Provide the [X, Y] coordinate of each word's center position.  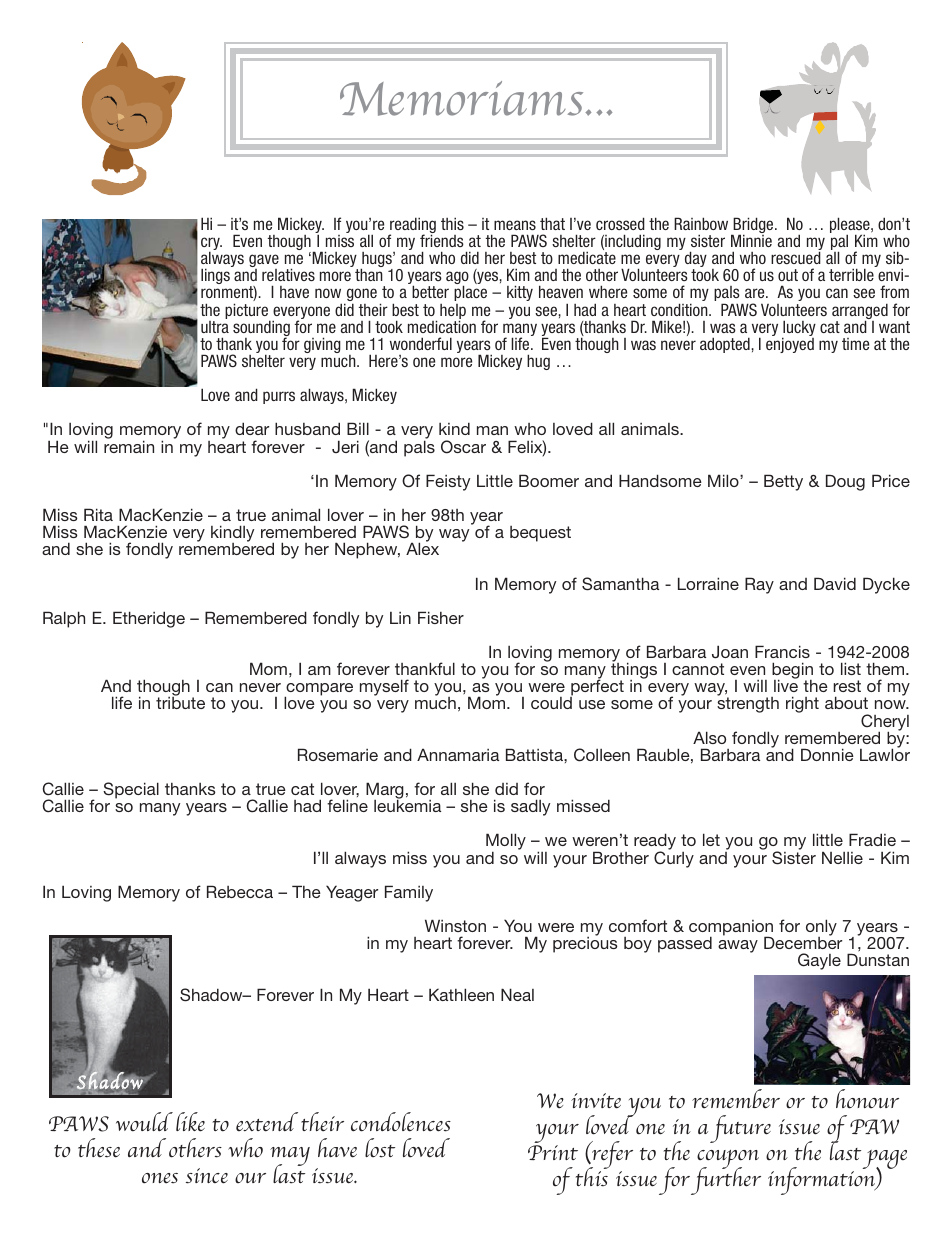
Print [553, 1152]
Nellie [842, 858]
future [740, 1129]
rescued [796, 257]
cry [211, 245]
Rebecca [240, 891]
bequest [540, 534]
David [835, 583]
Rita [98, 514]
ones [160, 1178]
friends [442, 240]
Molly [506, 843]
